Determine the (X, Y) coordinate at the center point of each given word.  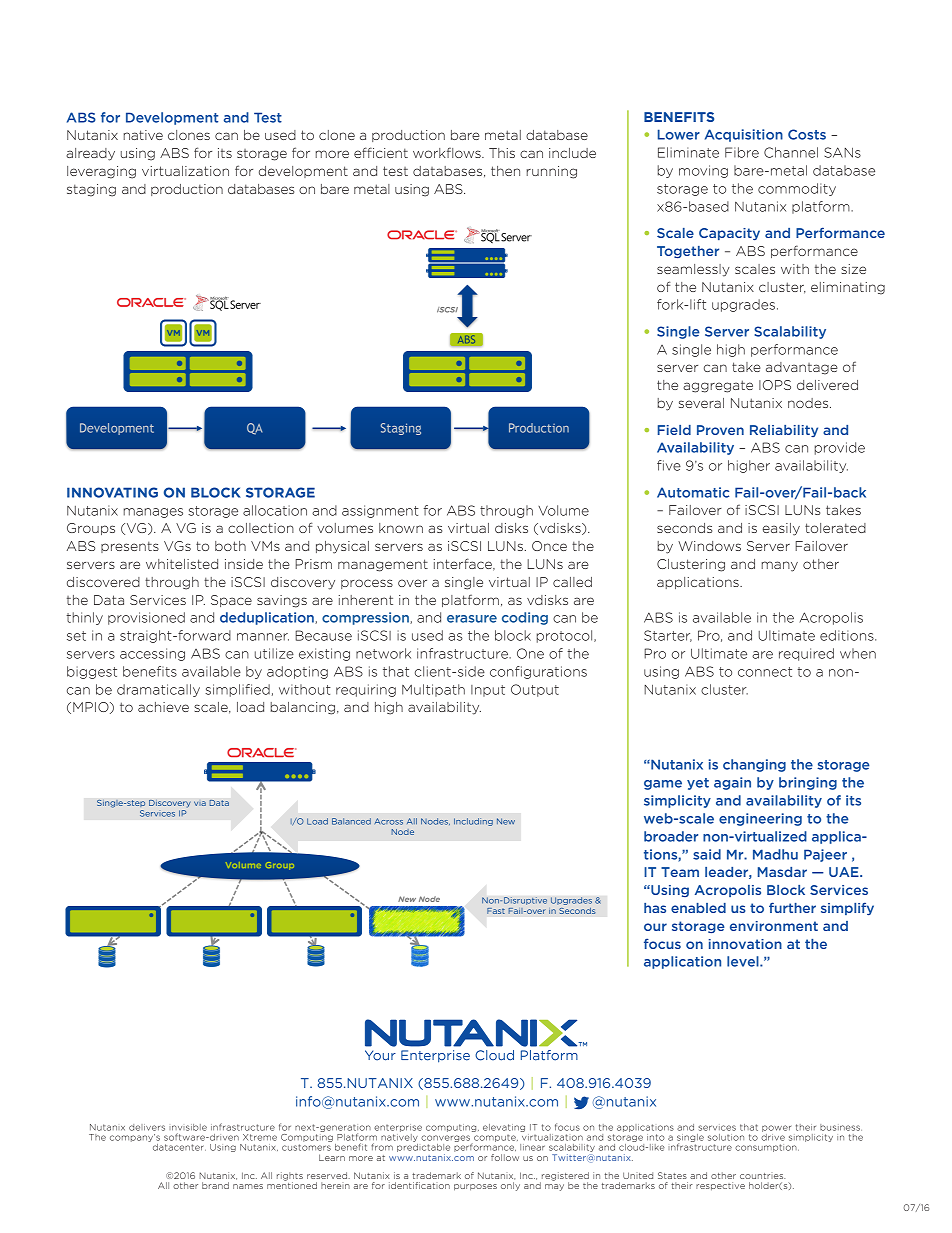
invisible (188, 1127)
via (200, 803)
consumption (767, 1148)
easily (781, 529)
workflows (448, 152)
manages (153, 513)
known (401, 528)
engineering (760, 819)
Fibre (742, 152)
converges (446, 1140)
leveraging (101, 172)
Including (473, 822)
